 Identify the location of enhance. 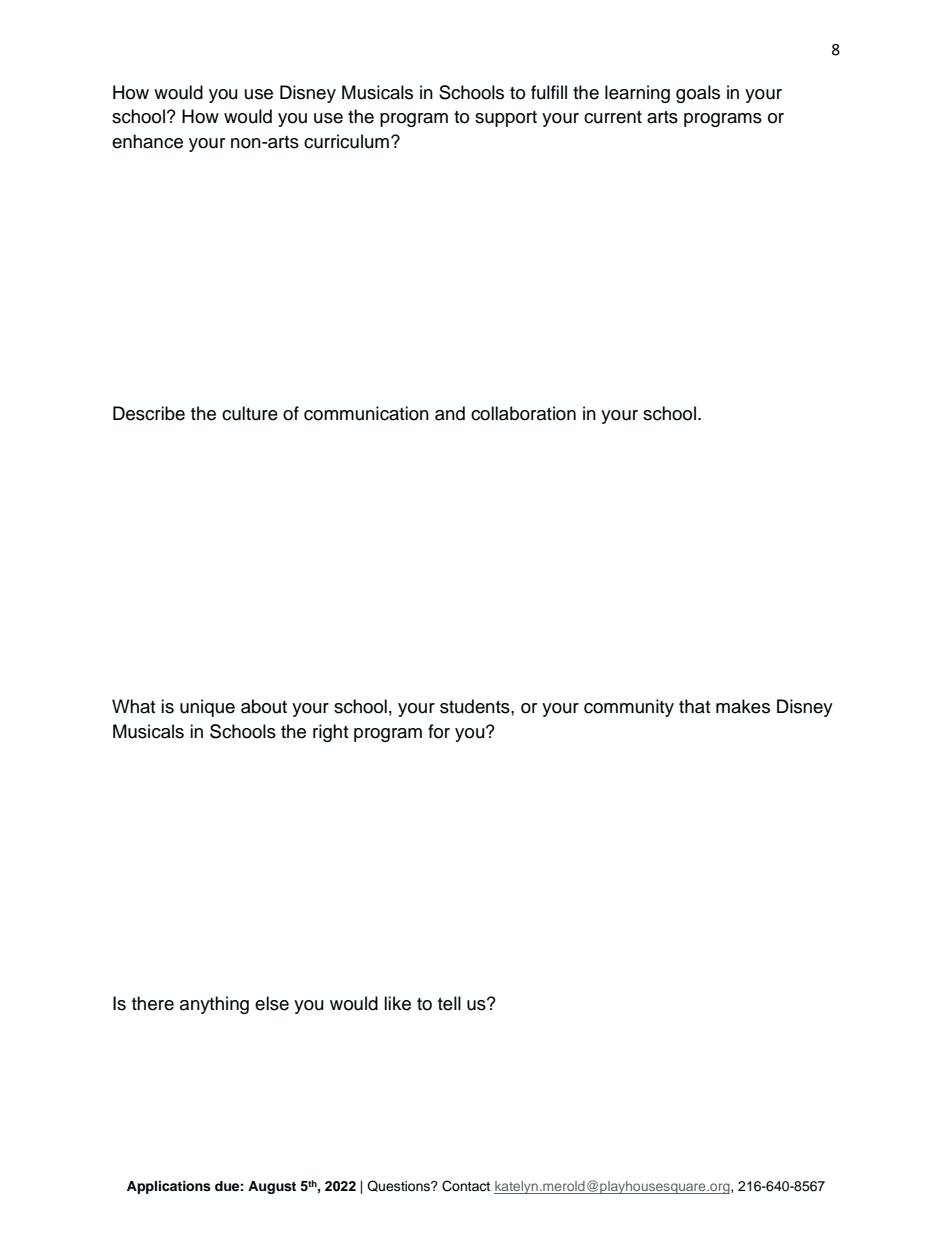
(147, 141).
